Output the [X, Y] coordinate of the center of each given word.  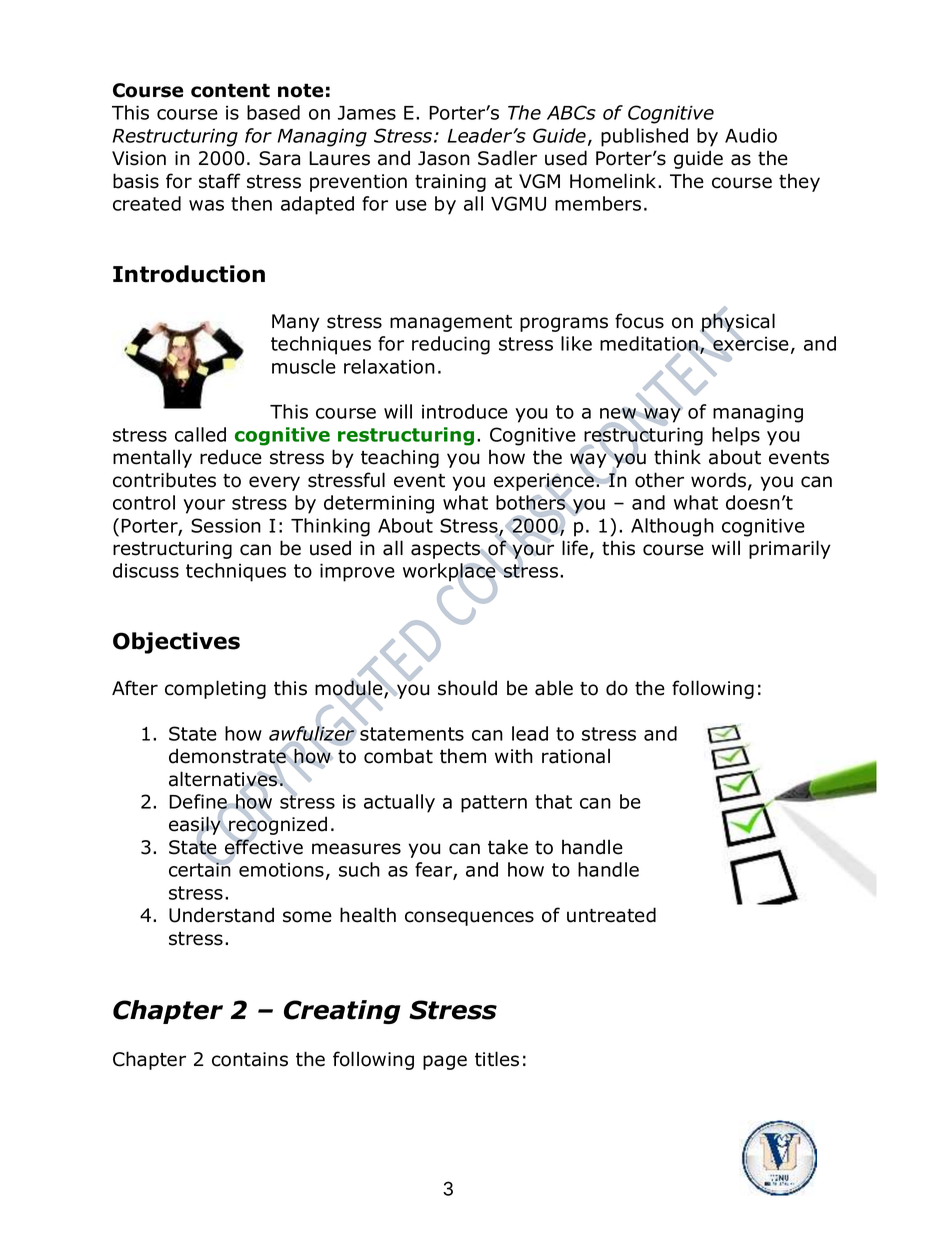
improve [357, 572]
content [230, 90]
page [445, 1062]
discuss [146, 570]
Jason [444, 158]
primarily [790, 549]
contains [250, 1059]
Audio [751, 135]
